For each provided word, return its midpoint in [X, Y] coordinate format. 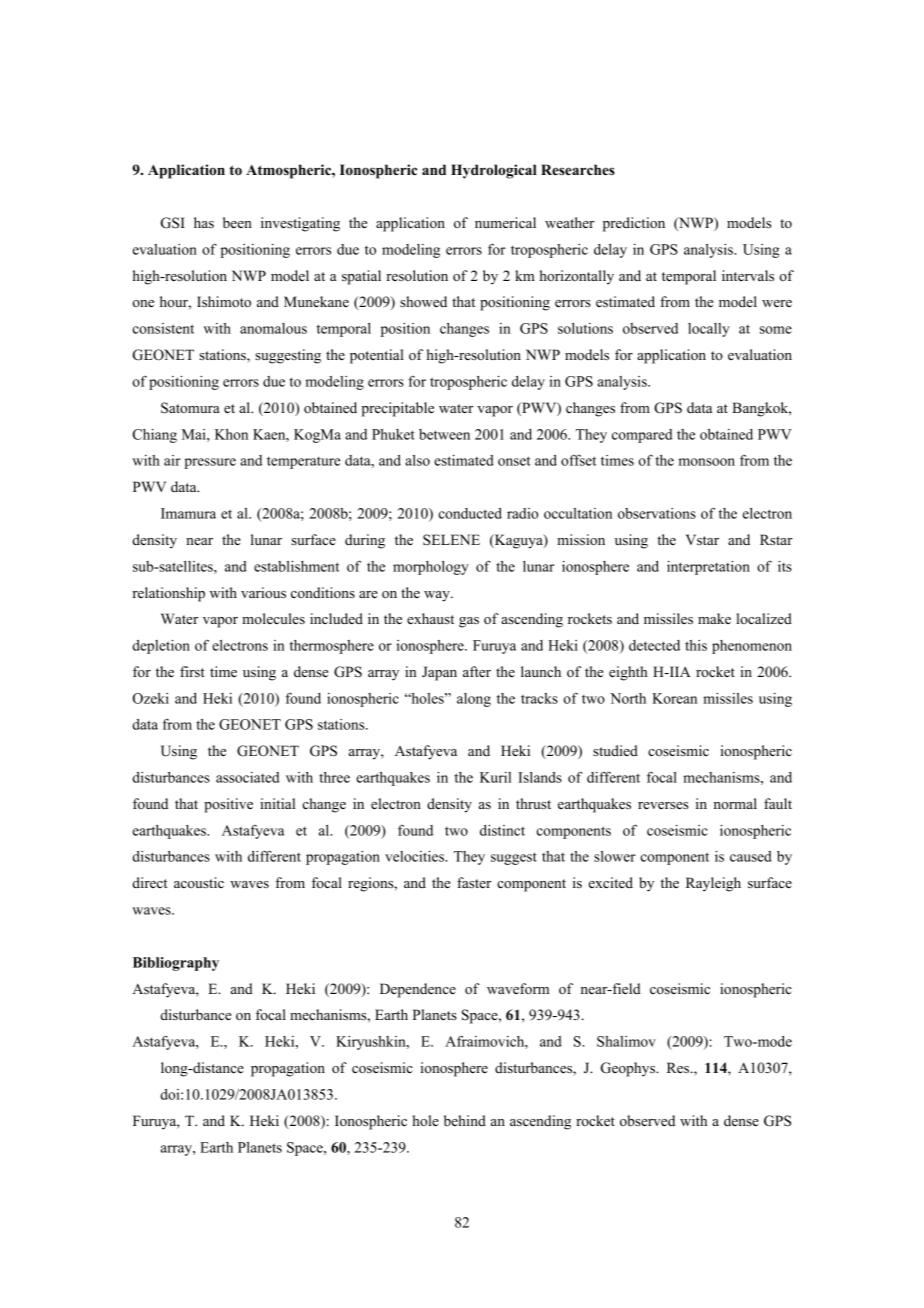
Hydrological [494, 171]
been [237, 222]
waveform [518, 988]
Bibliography [176, 964]
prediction [634, 224]
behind [465, 1120]
